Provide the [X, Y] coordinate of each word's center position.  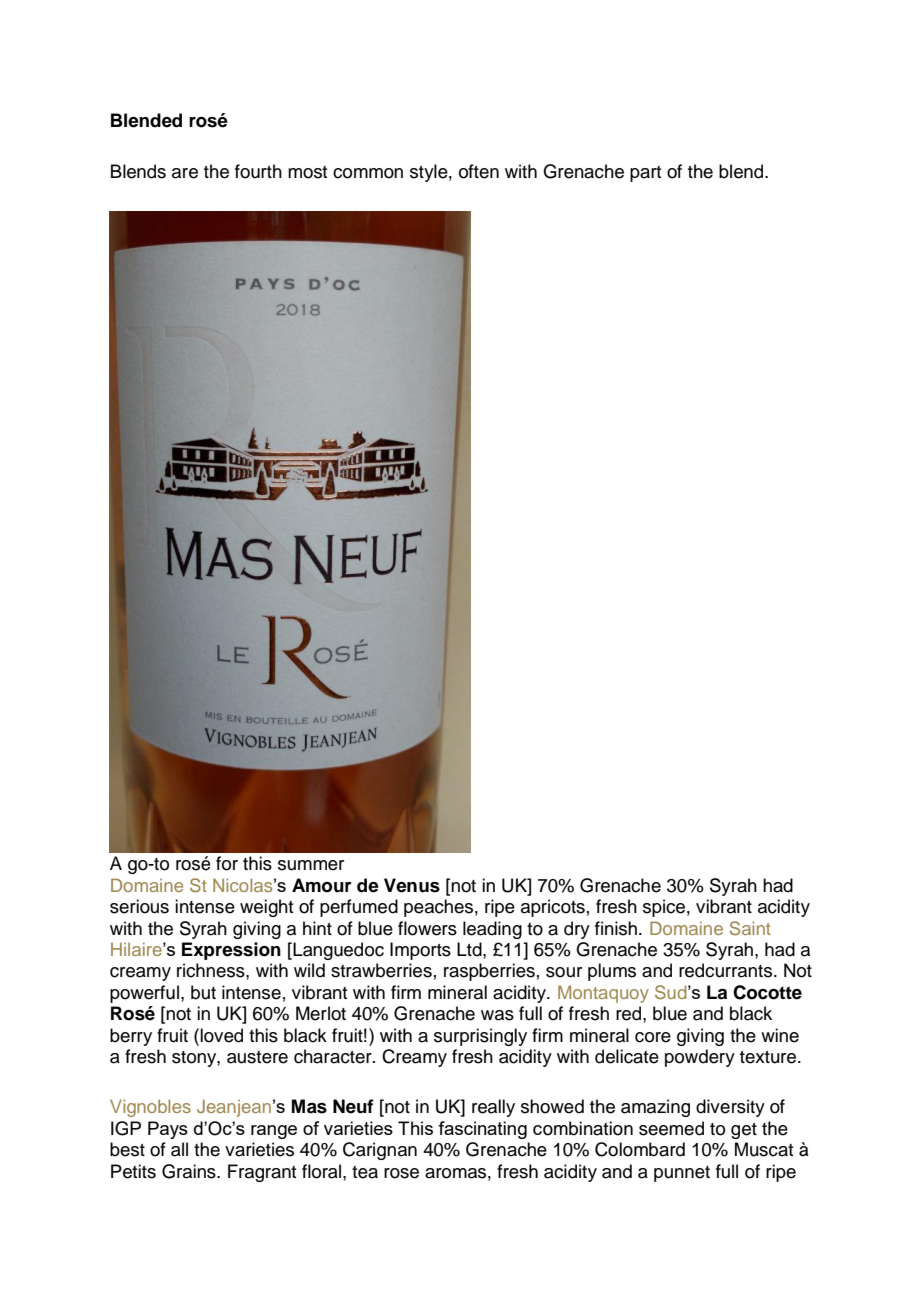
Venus [412, 885]
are [185, 173]
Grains [190, 1171]
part [645, 174]
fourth [258, 171]
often [479, 171]
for [227, 863]
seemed [671, 1128]
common [368, 173]
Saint [750, 928]
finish [616, 928]
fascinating [482, 1130]
